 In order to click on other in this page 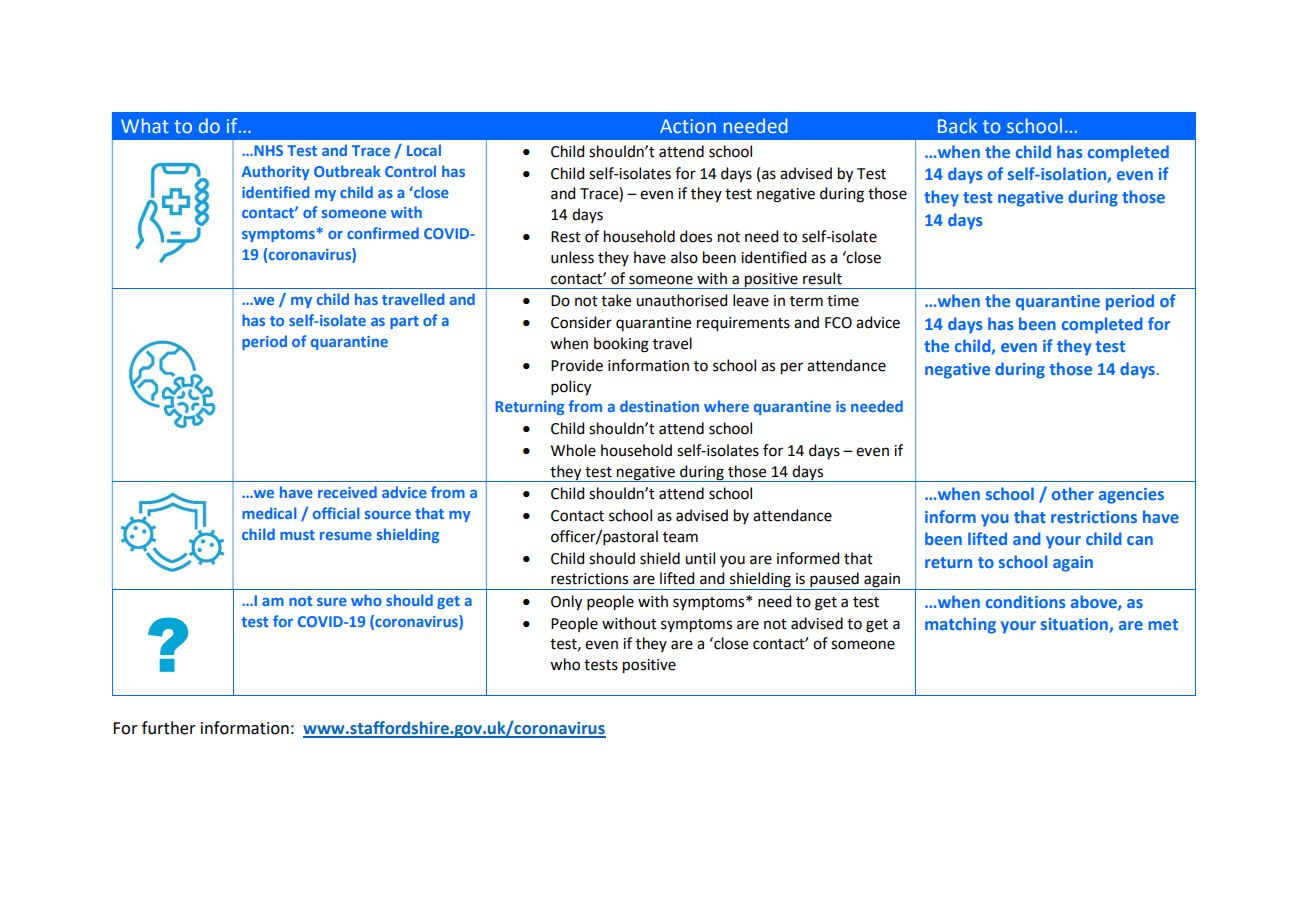, I will do `click(1073, 493)`.
